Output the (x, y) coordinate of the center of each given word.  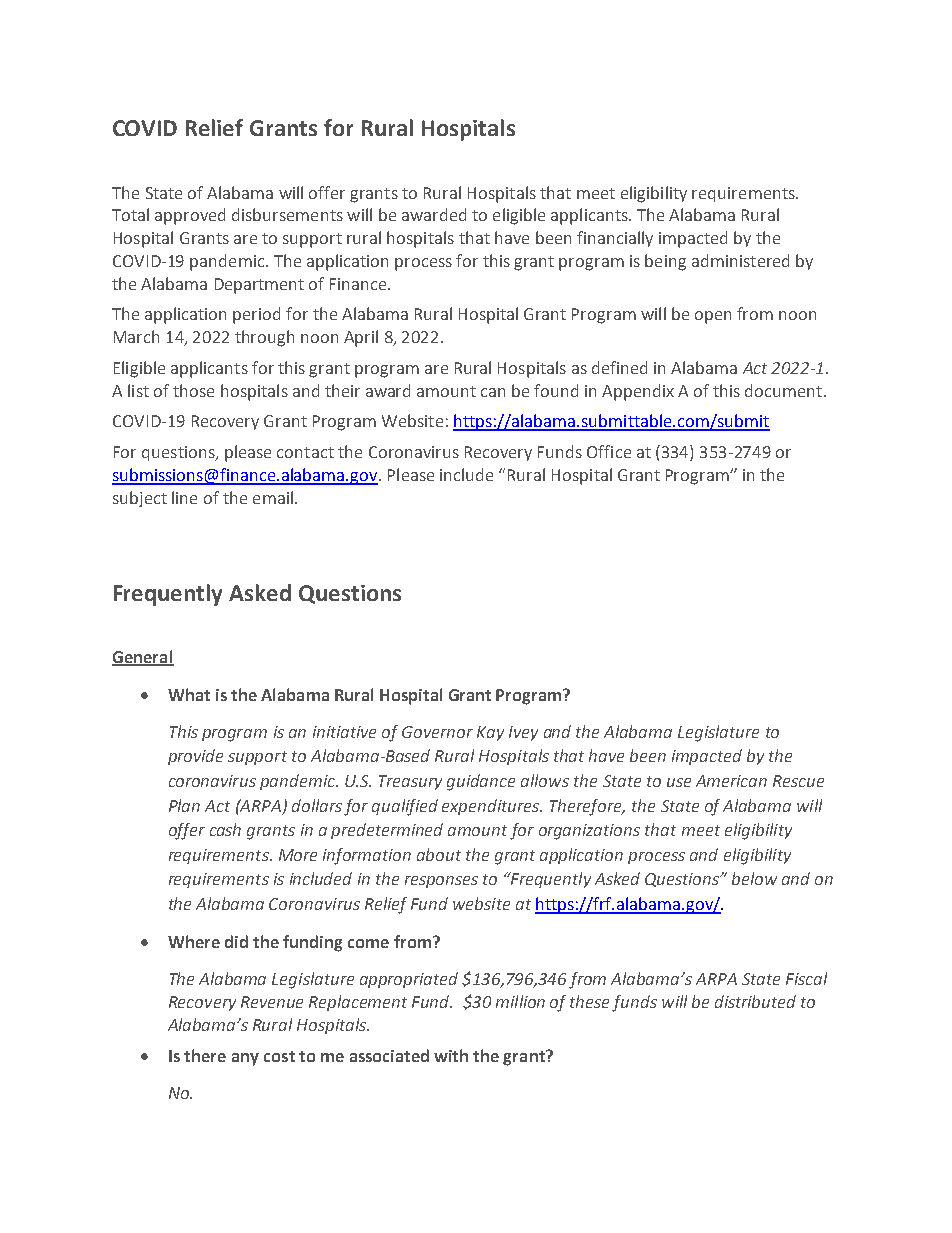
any (245, 1059)
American (731, 781)
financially (615, 239)
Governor (437, 732)
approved (190, 216)
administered (740, 260)
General (143, 657)
